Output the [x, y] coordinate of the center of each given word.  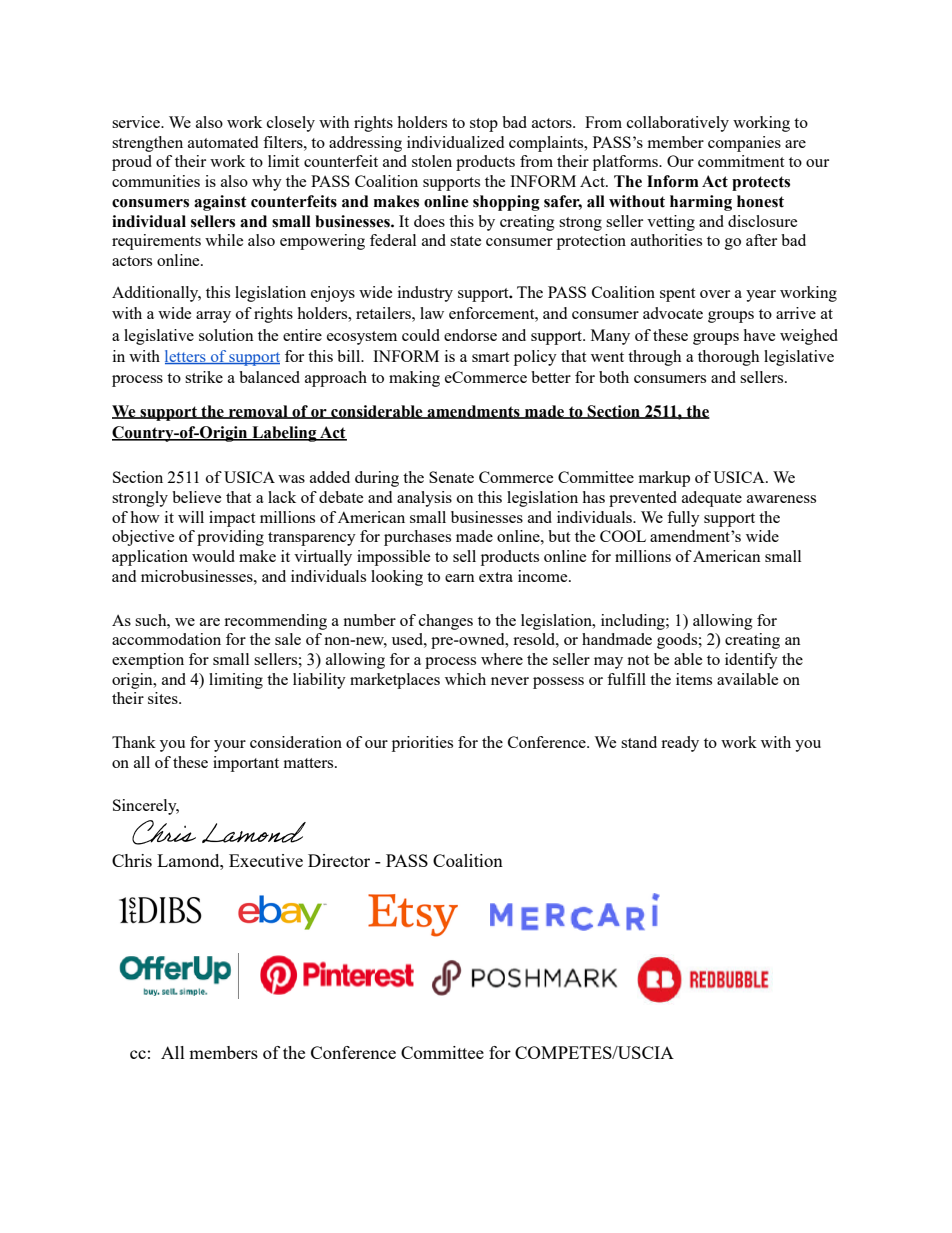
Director [339, 860]
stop [484, 125]
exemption [148, 661]
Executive [266, 860]
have [759, 335]
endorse [470, 335]
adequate [712, 499]
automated [223, 142]
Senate [451, 477]
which [465, 679]
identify [751, 661]
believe [196, 497]
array [213, 317]
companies [744, 144]
